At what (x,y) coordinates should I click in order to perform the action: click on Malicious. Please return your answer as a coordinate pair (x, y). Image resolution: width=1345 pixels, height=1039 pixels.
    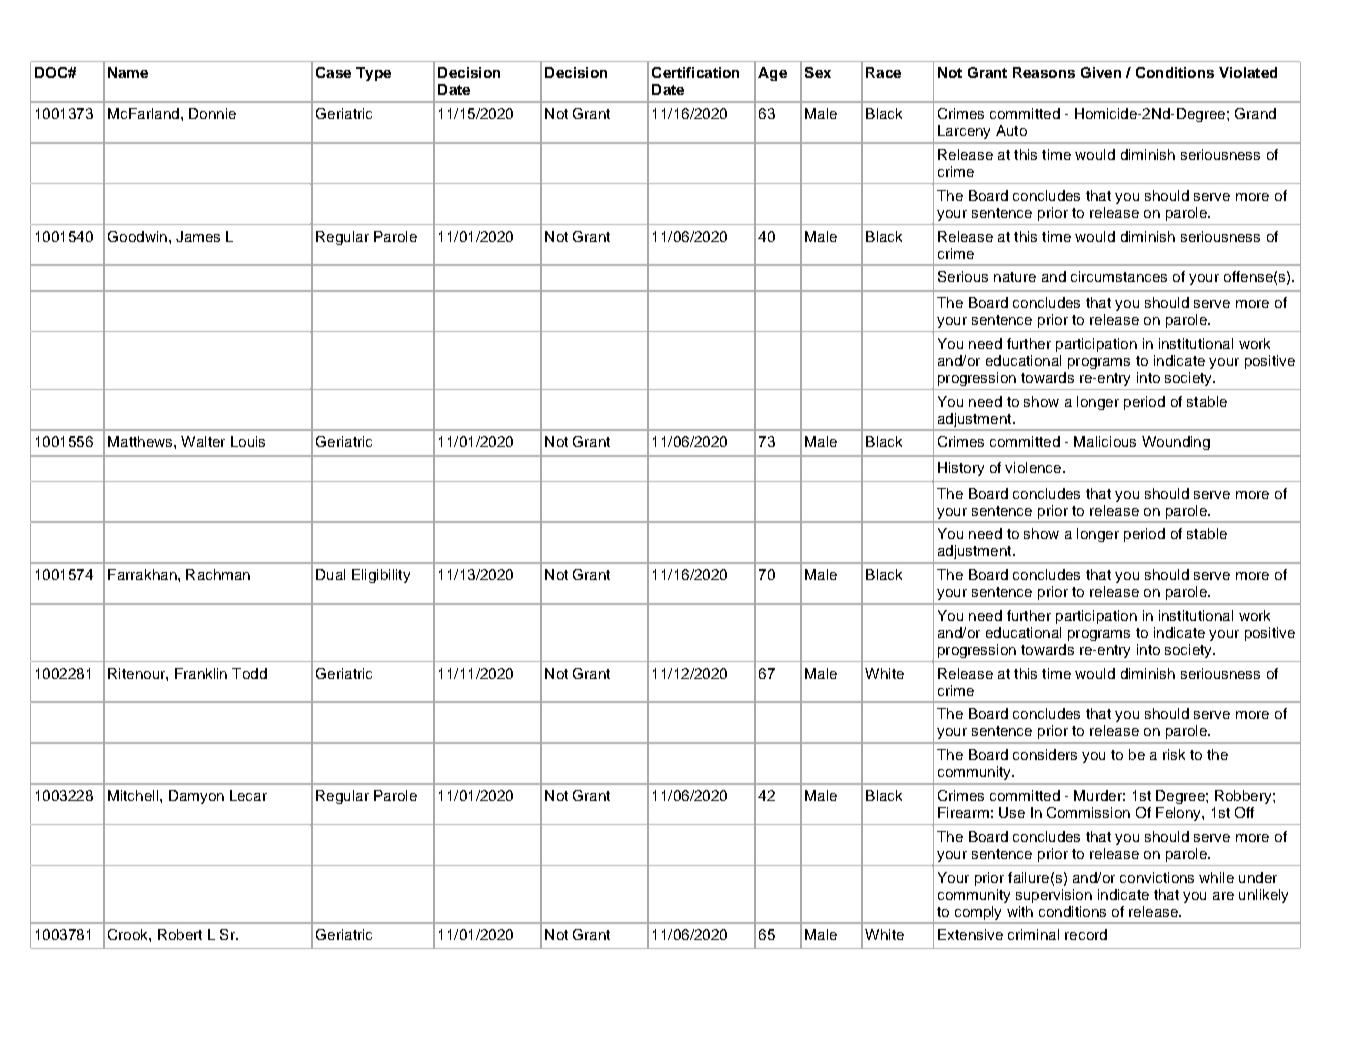
    Looking at the image, I should click on (1105, 441).
